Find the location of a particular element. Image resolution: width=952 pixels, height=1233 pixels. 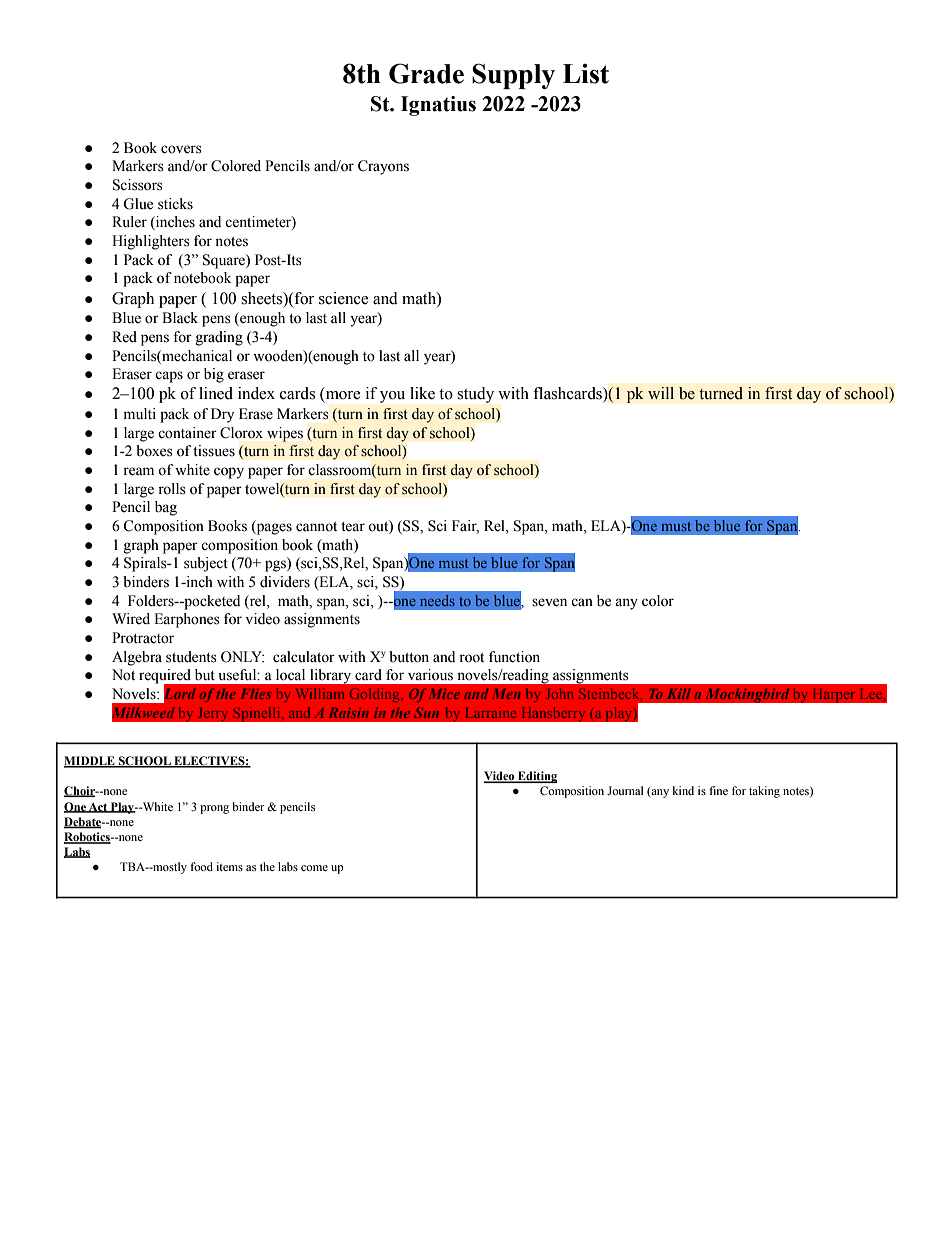

List is located at coordinates (586, 74).
